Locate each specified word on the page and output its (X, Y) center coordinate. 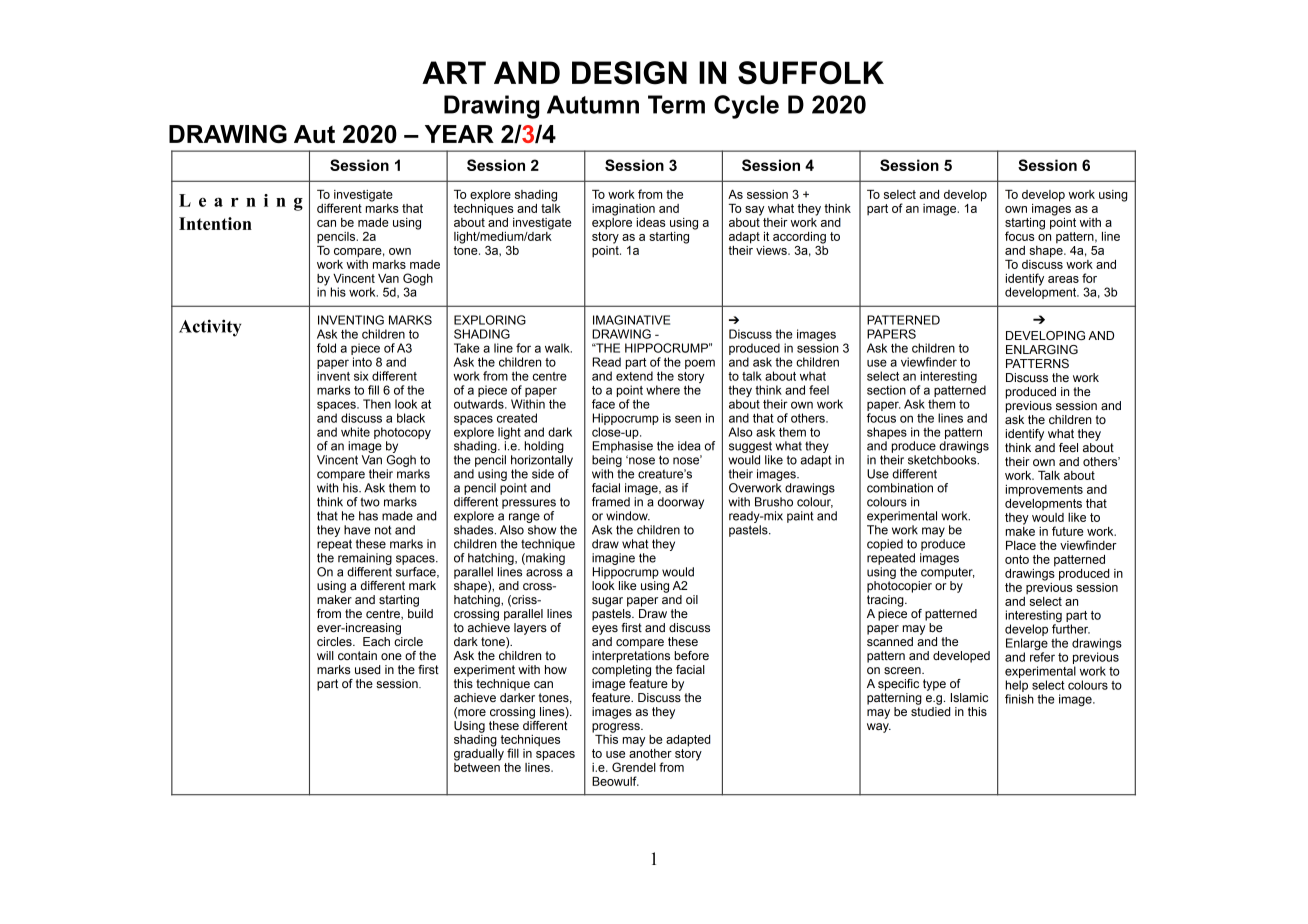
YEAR (459, 134)
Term (676, 104)
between (477, 766)
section (886, 390)
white (355, 432)
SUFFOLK (811, 73)
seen (688, 419)
